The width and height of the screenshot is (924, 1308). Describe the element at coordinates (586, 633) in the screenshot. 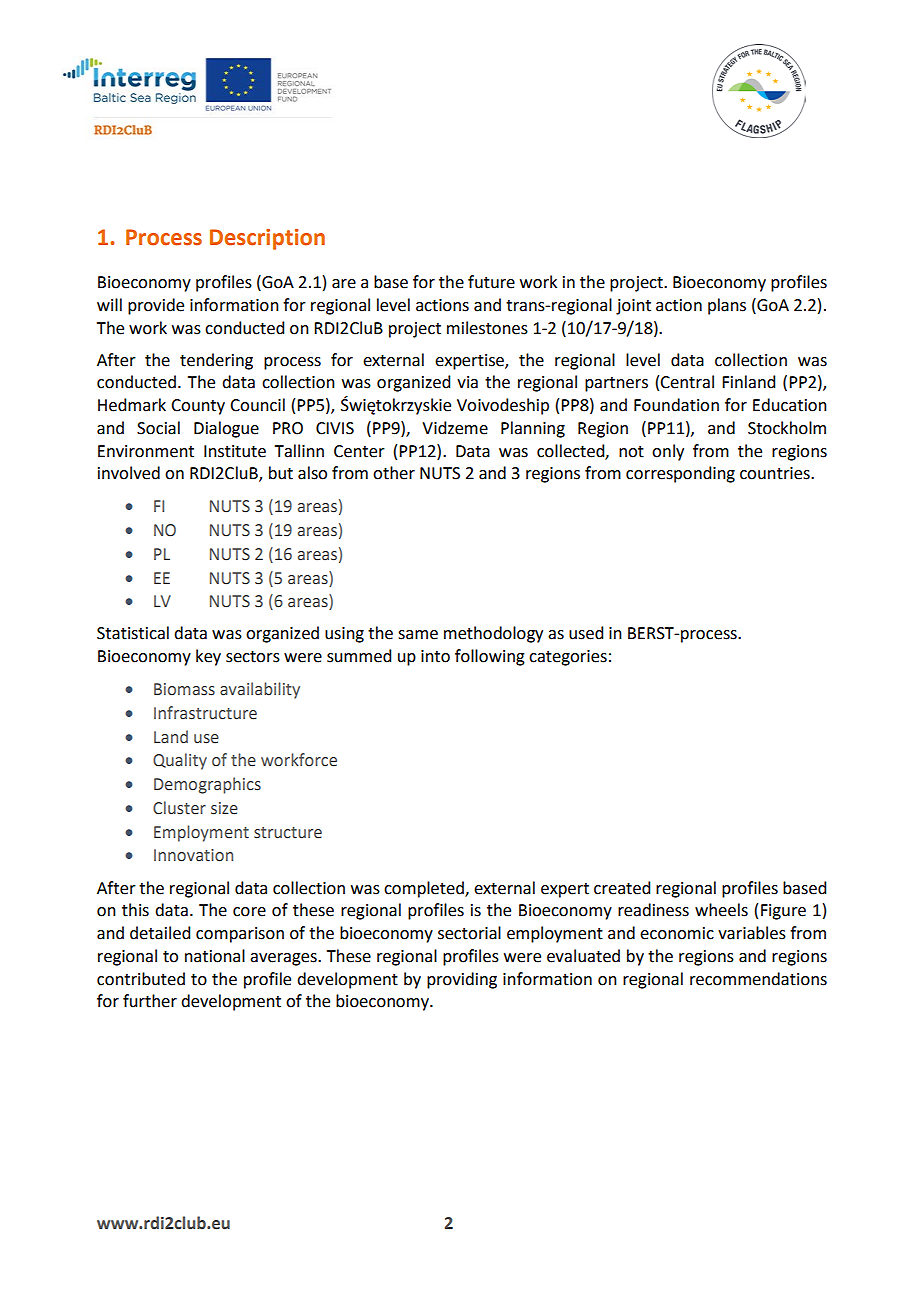

I see `used` at that location.
